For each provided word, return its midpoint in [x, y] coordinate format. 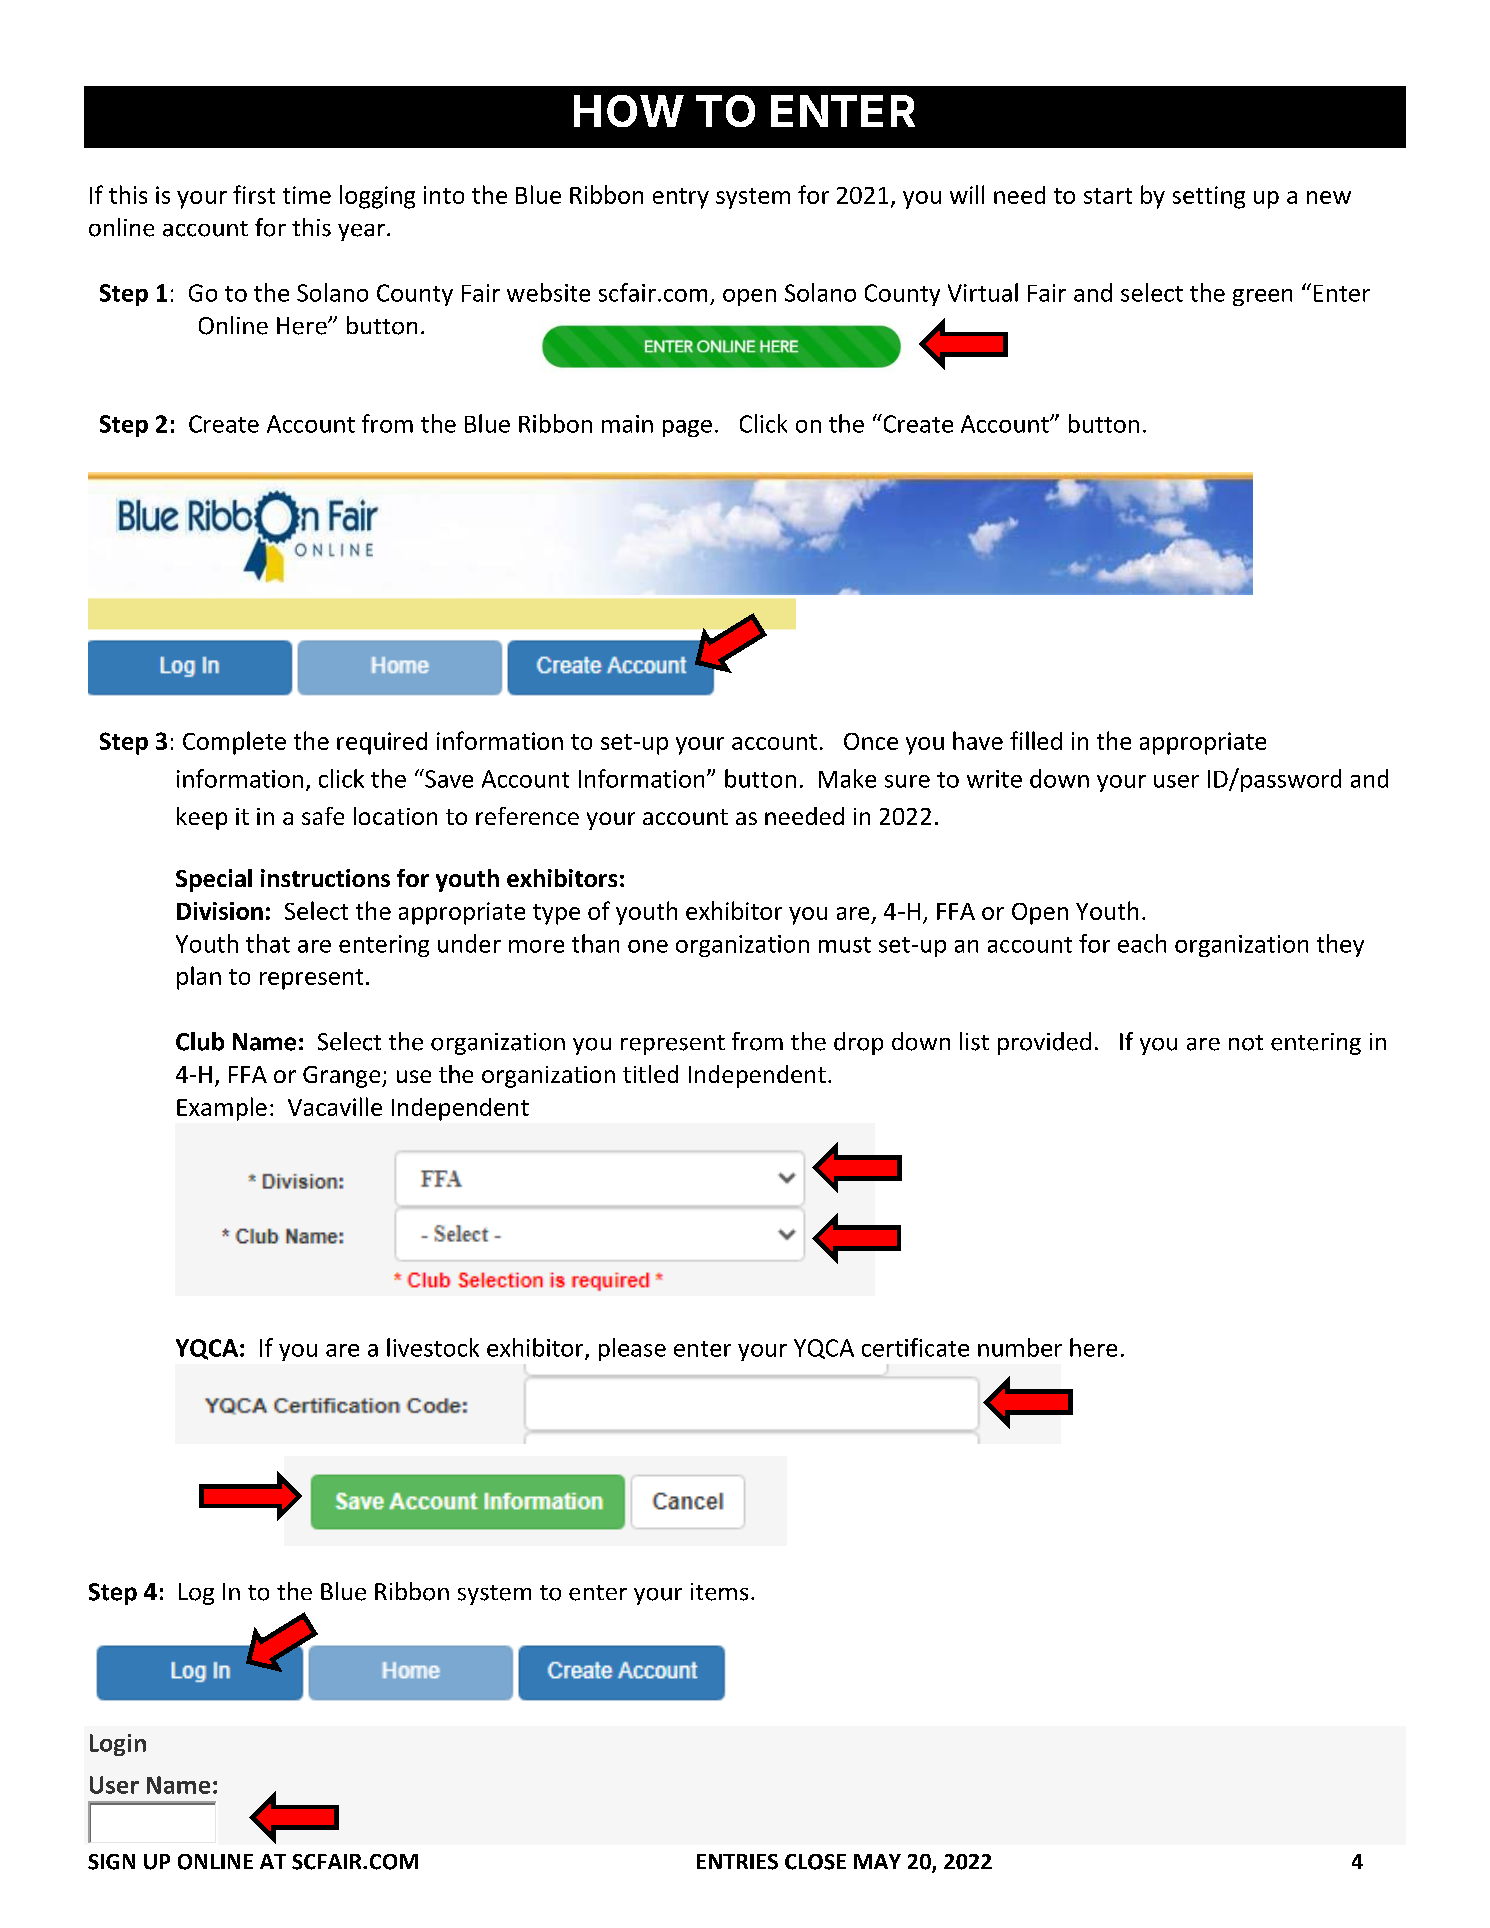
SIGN [111, 1862]
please [632, 1349]
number [1020, 1347]
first [254, 194]
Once [871, 741]
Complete [234, 743]
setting [1209, 197]
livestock [433, 1347]
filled [1036, 740]
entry [681, 198]
